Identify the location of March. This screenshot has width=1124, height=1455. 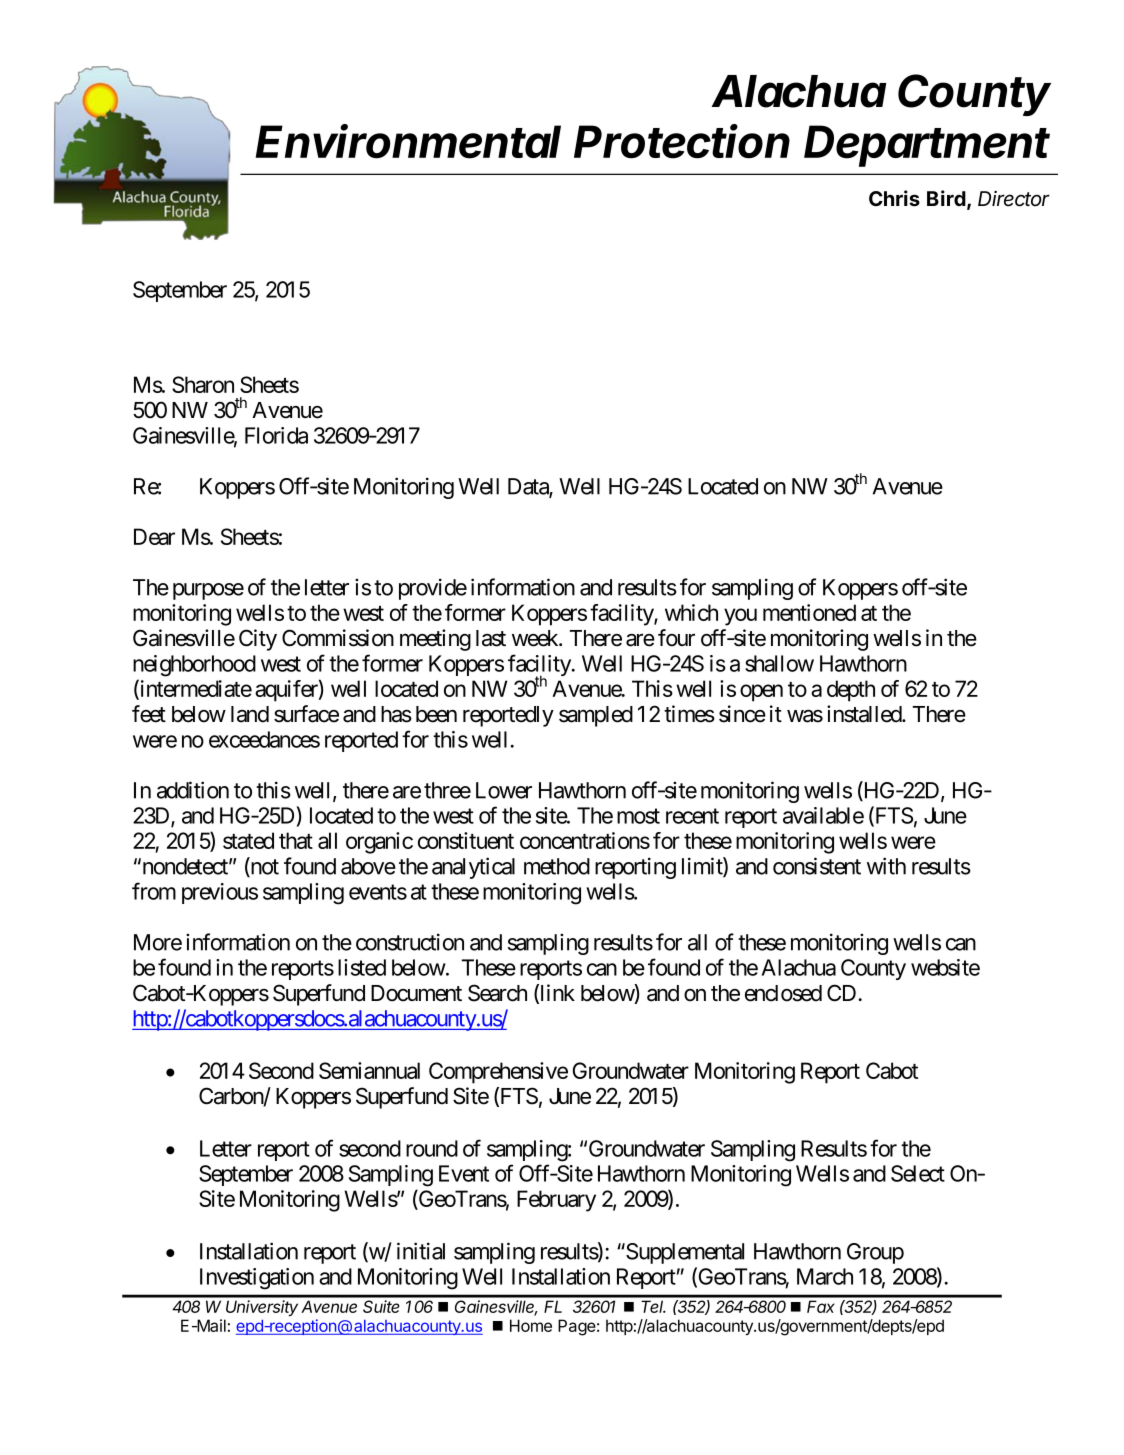
(825, 1276).
